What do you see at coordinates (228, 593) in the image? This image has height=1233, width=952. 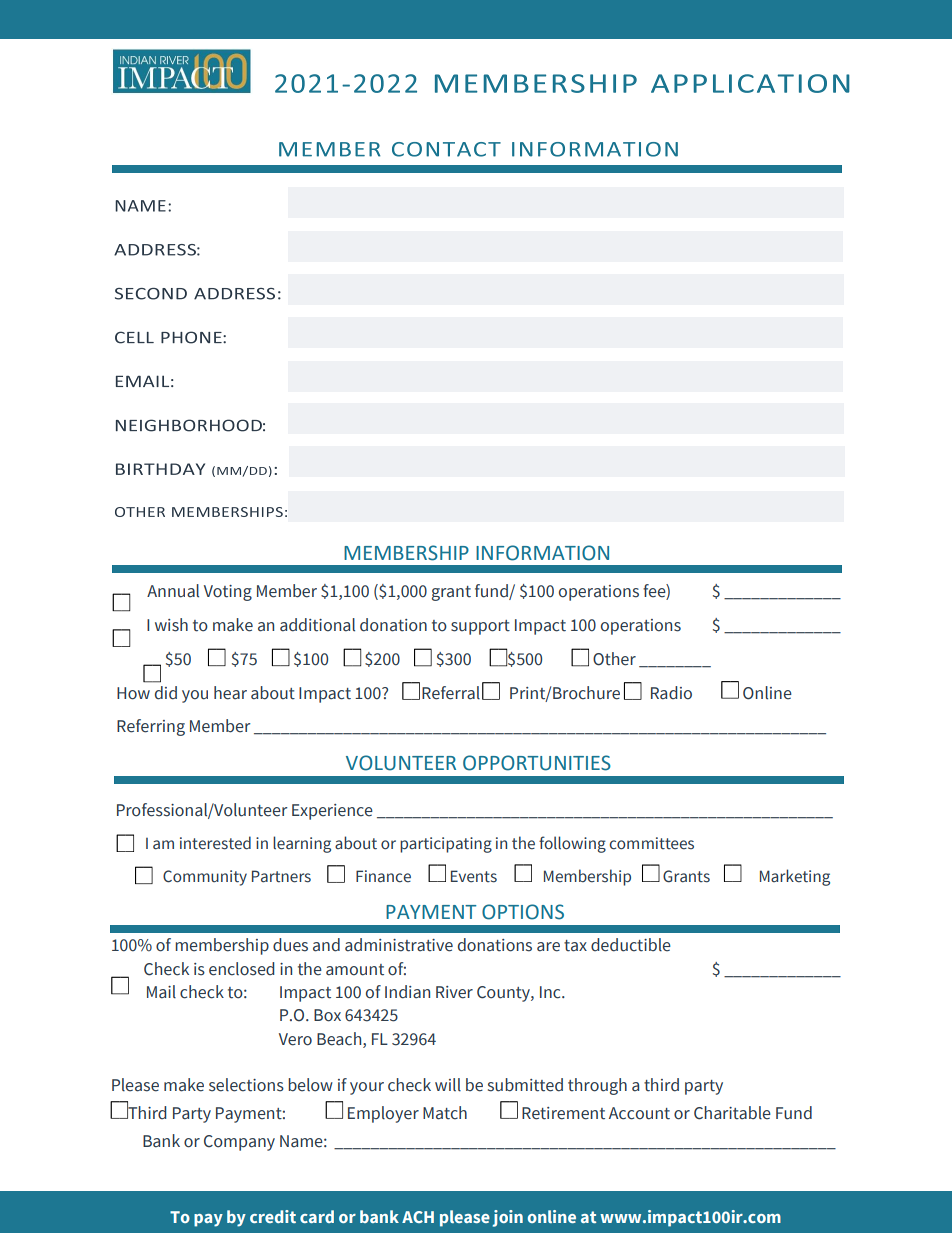 I see `Voting` at bounding box center [228, 593].
